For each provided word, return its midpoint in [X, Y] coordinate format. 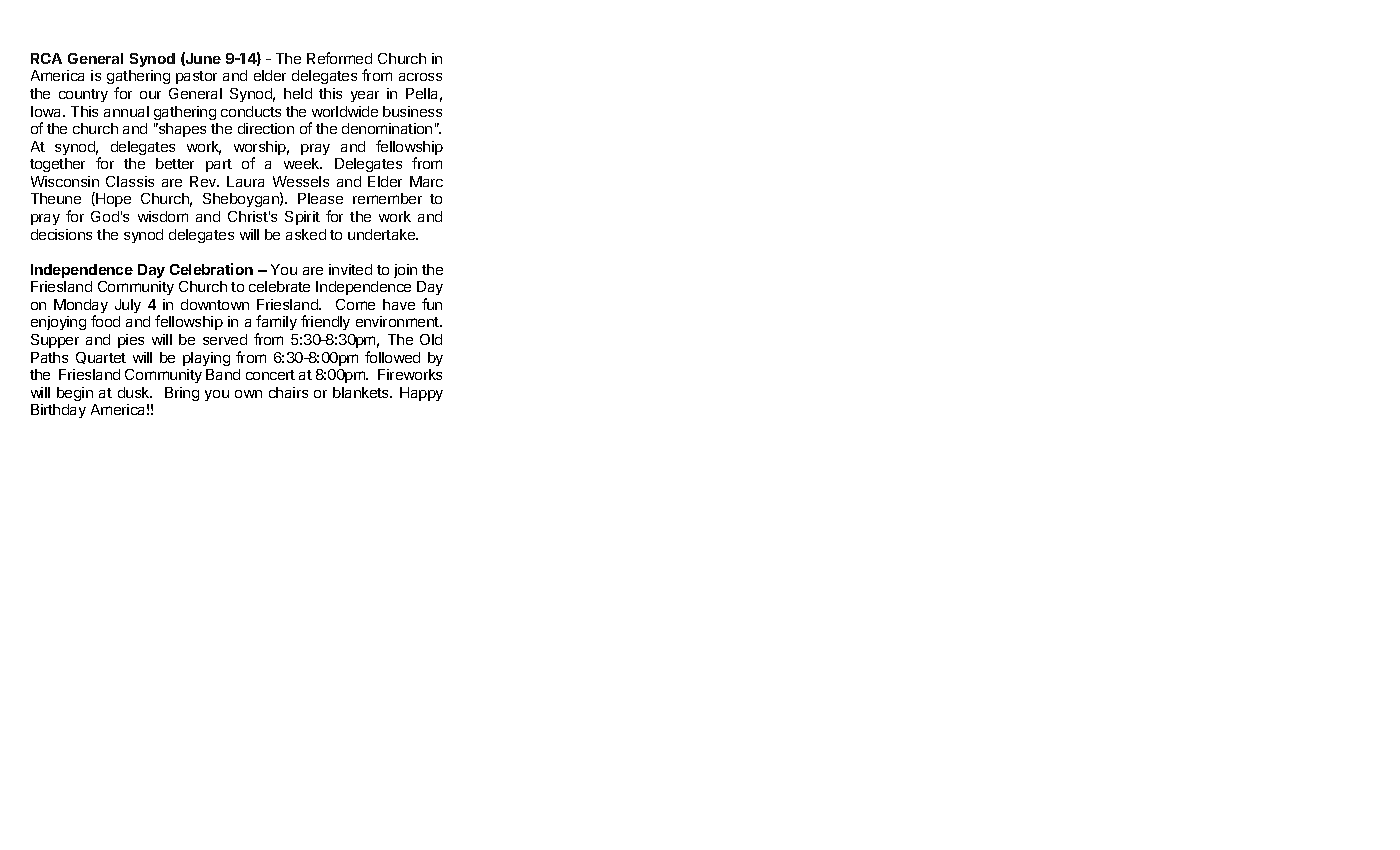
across [420, 77]
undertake [383, 234]
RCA [46, 58]
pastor [196, 77]
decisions [61, 234]
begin [75, 394]
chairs [288, 392]
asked [306, 234]
